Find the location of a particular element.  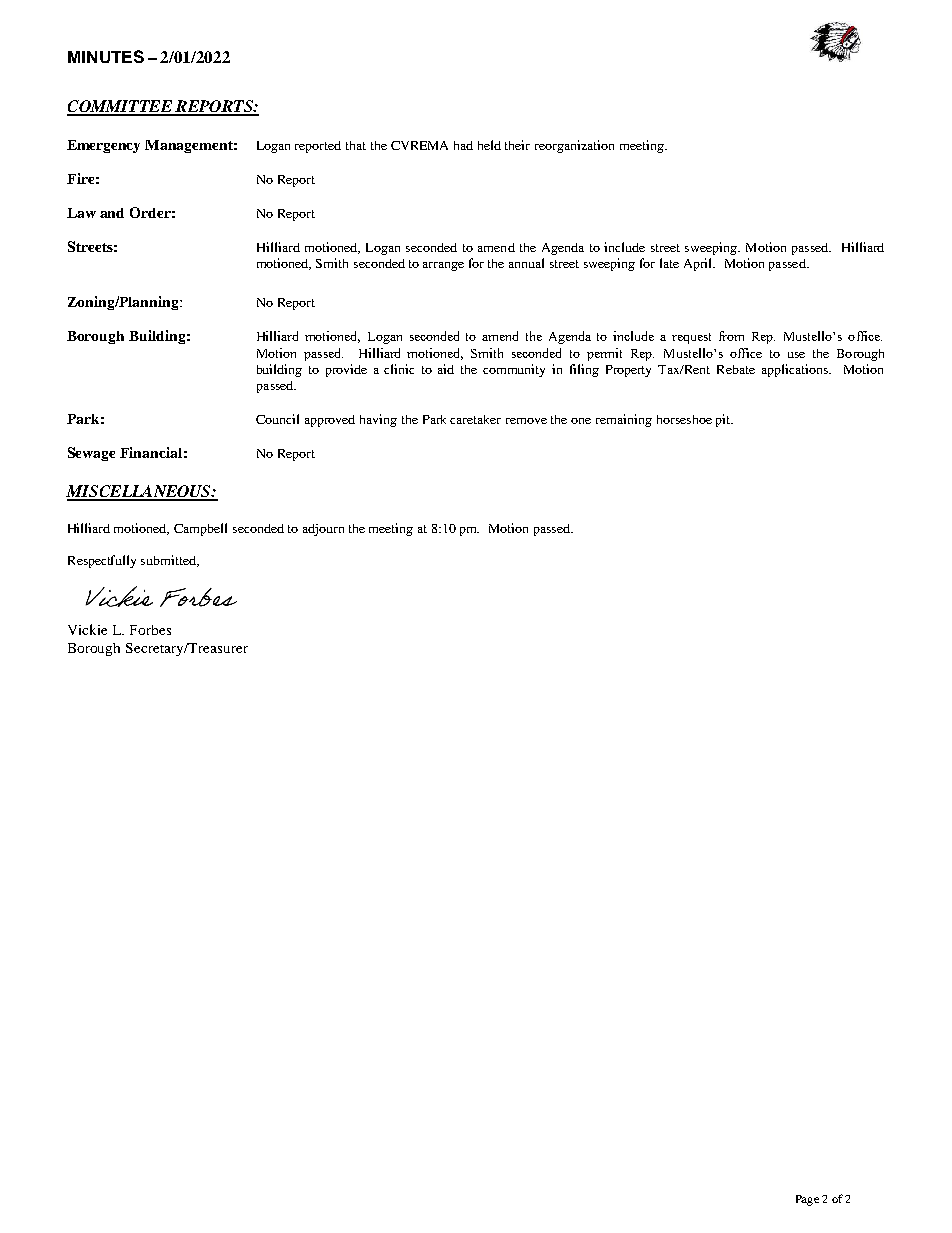

Rebate is located at coordinates (736, 369).
